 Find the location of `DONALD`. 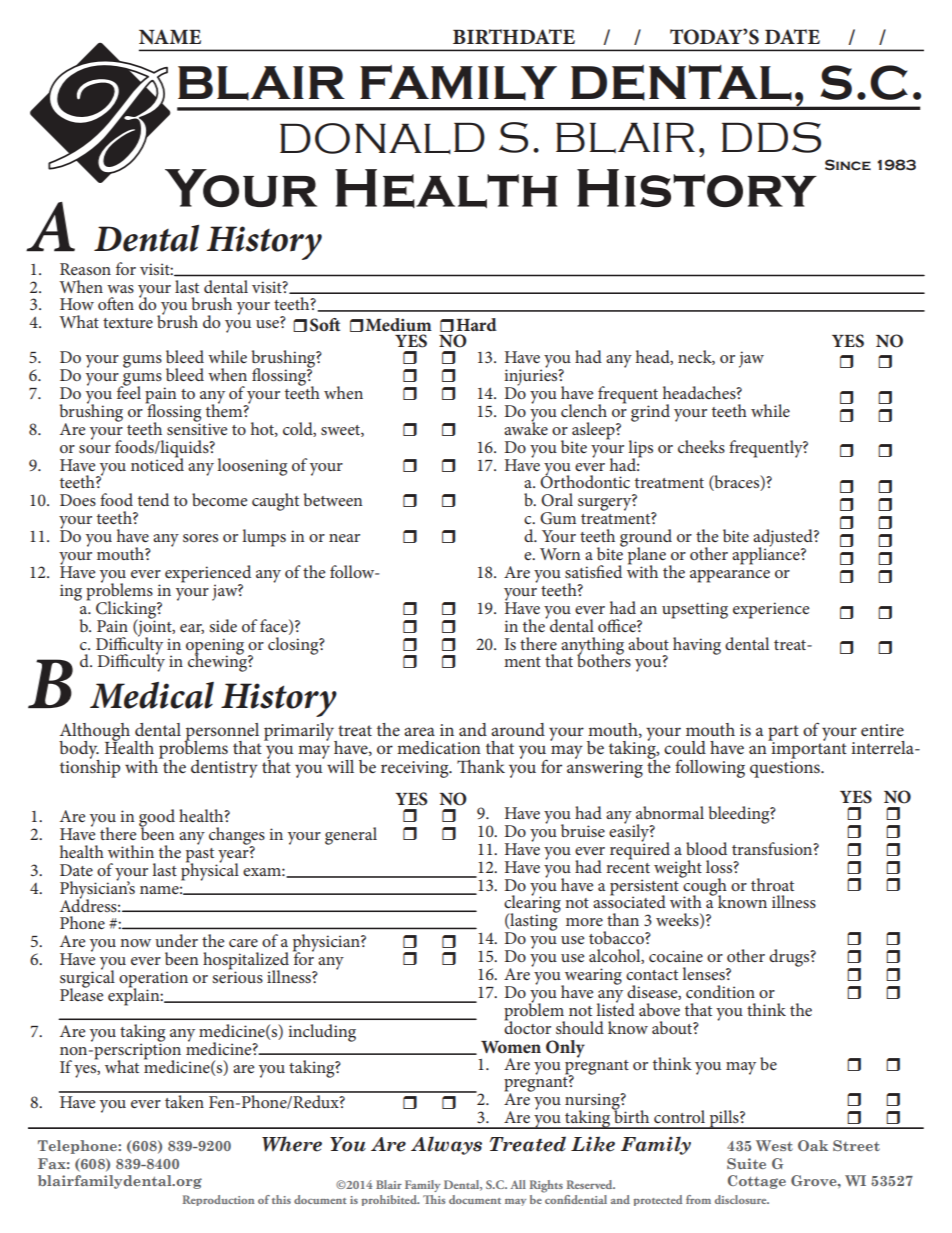

DONALD is located at coordinates (382, 138).
